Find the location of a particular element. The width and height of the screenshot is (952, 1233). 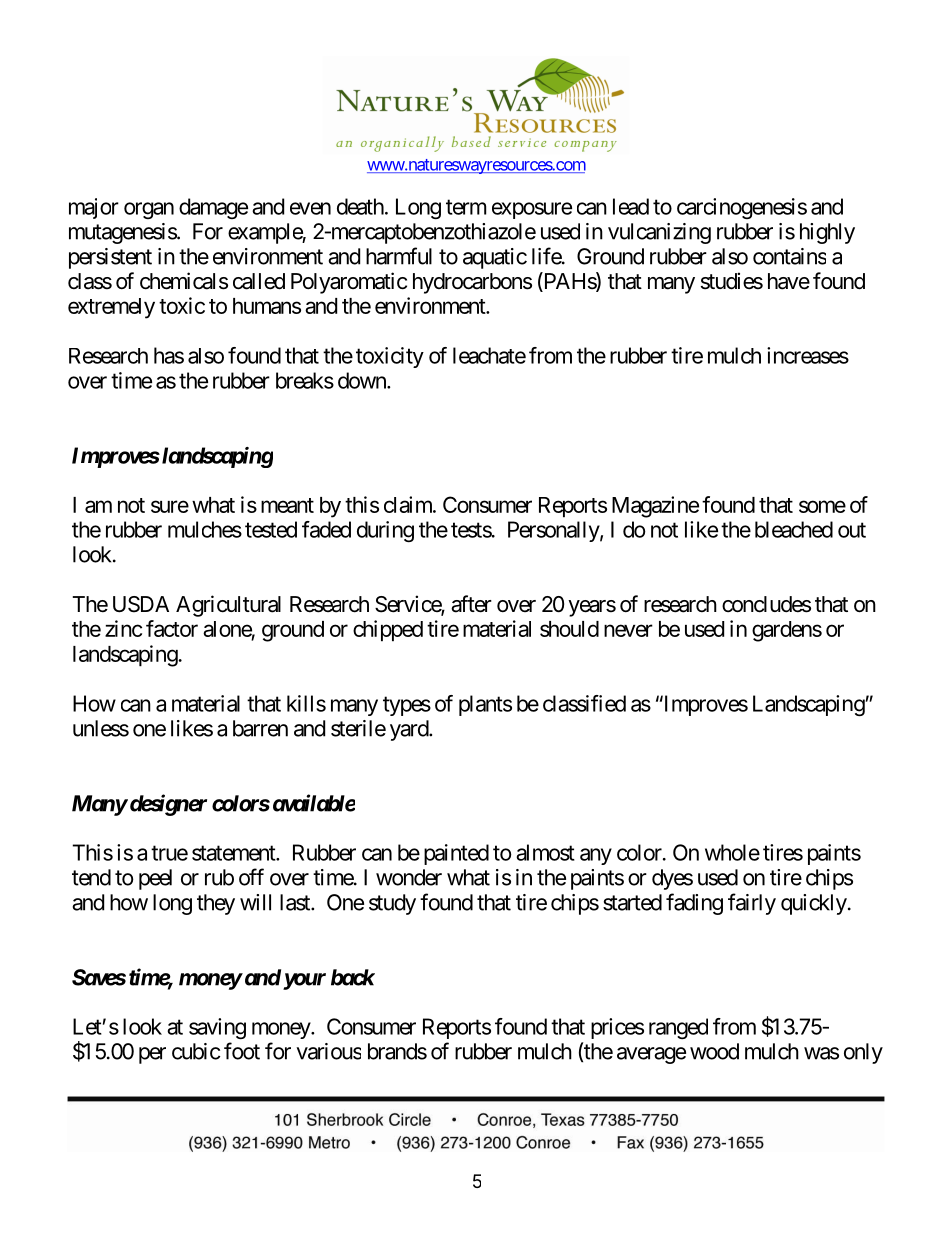

whole is located at coordinates (732, 852).
